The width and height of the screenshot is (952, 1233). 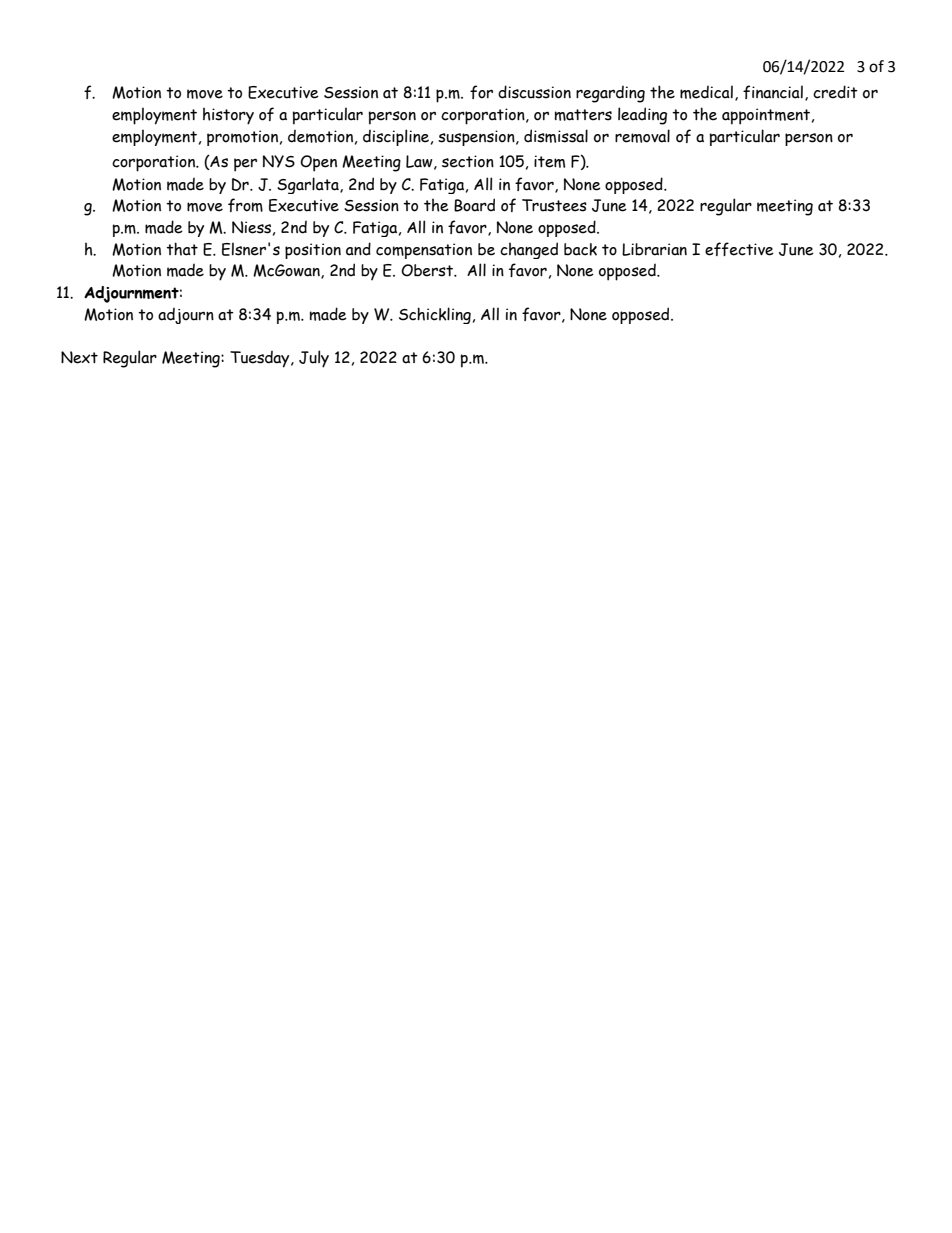 I want to click on history, so click(x=228, y=116).
